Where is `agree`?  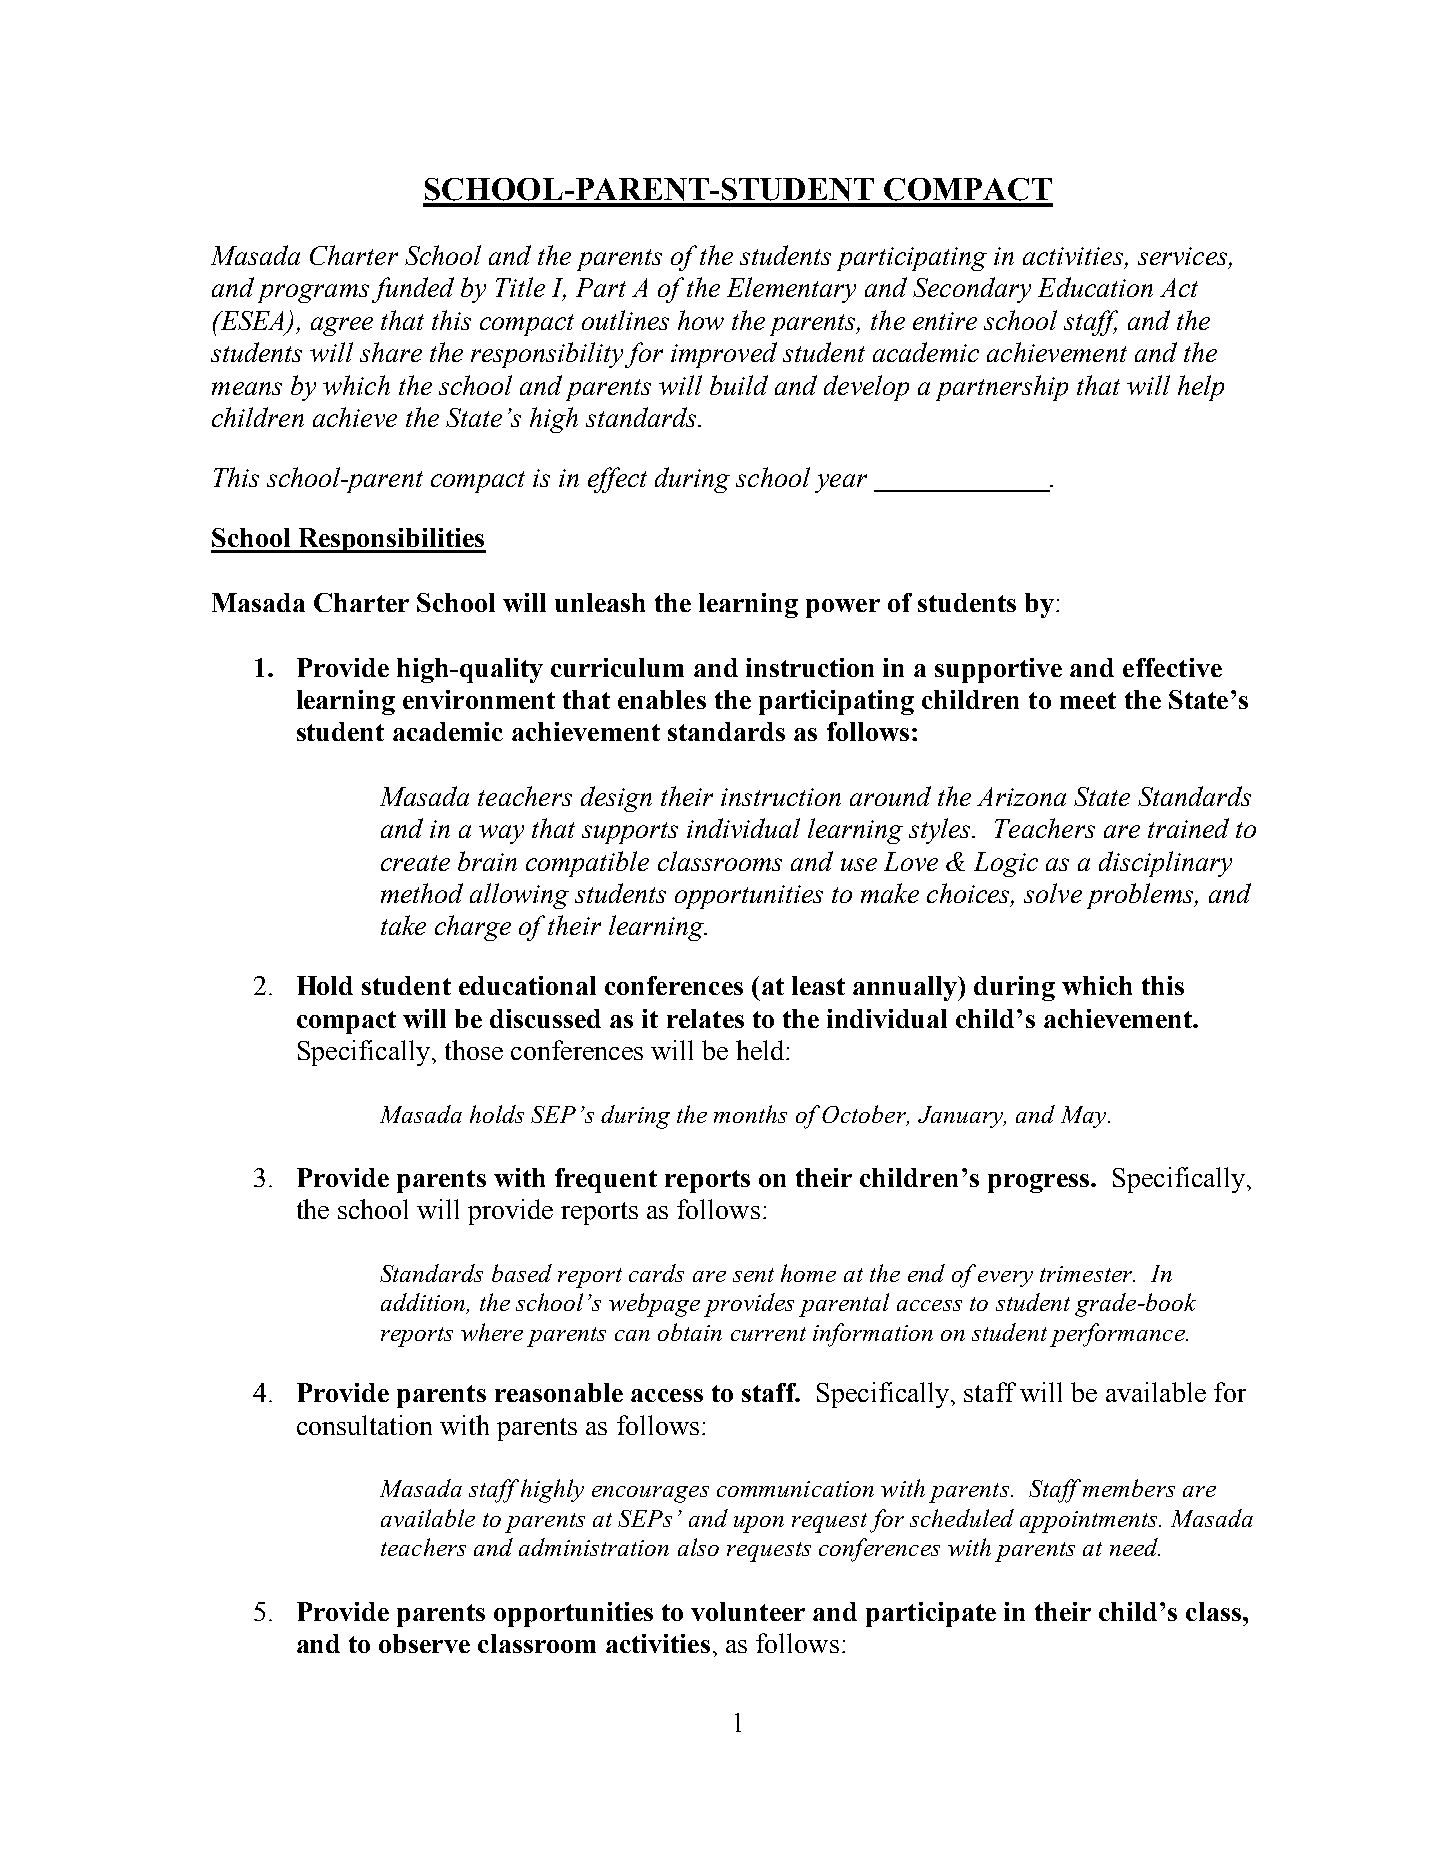 agree is located at coordinates (342, 326).
